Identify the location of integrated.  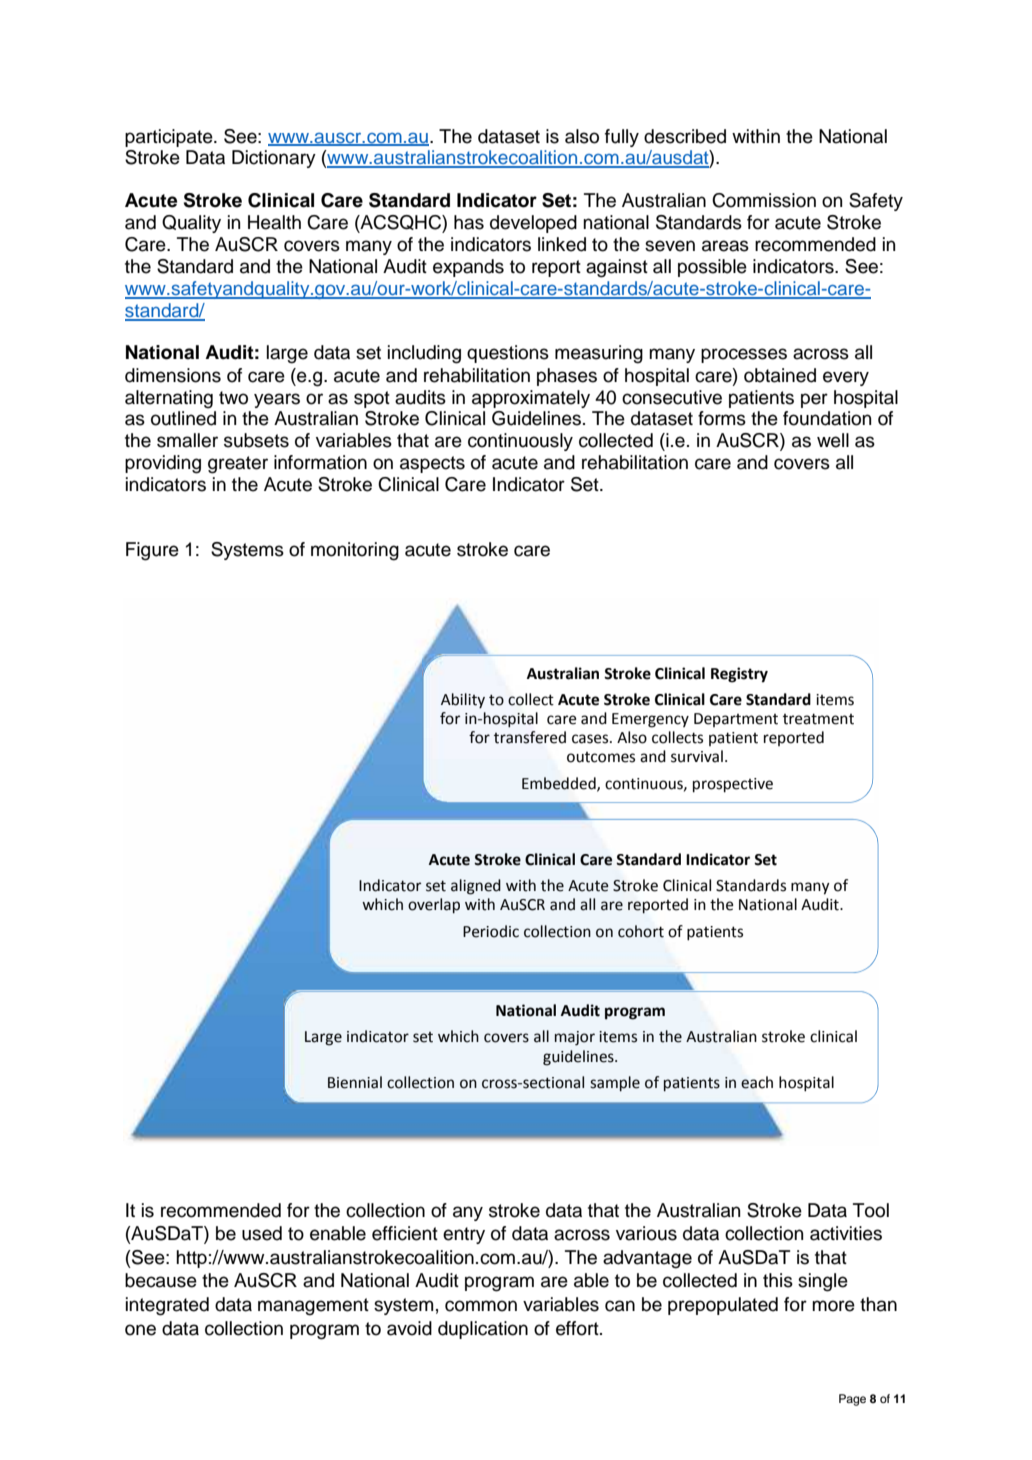
(167, 1306).
